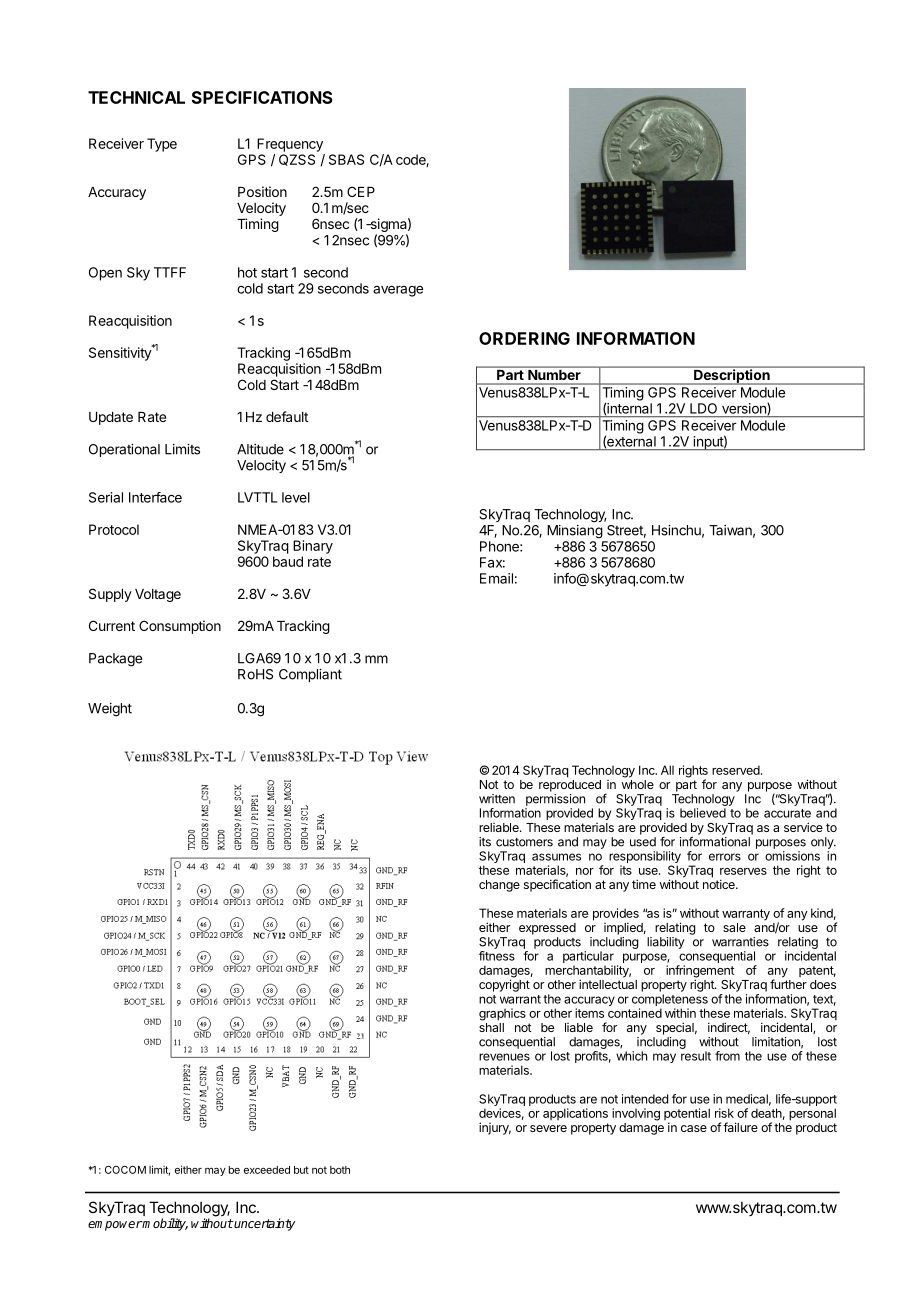 The height and width of the document is (1308, 924). Describe the element at coordinates (180, 627) in the document. I see `Consumption` at that location.
